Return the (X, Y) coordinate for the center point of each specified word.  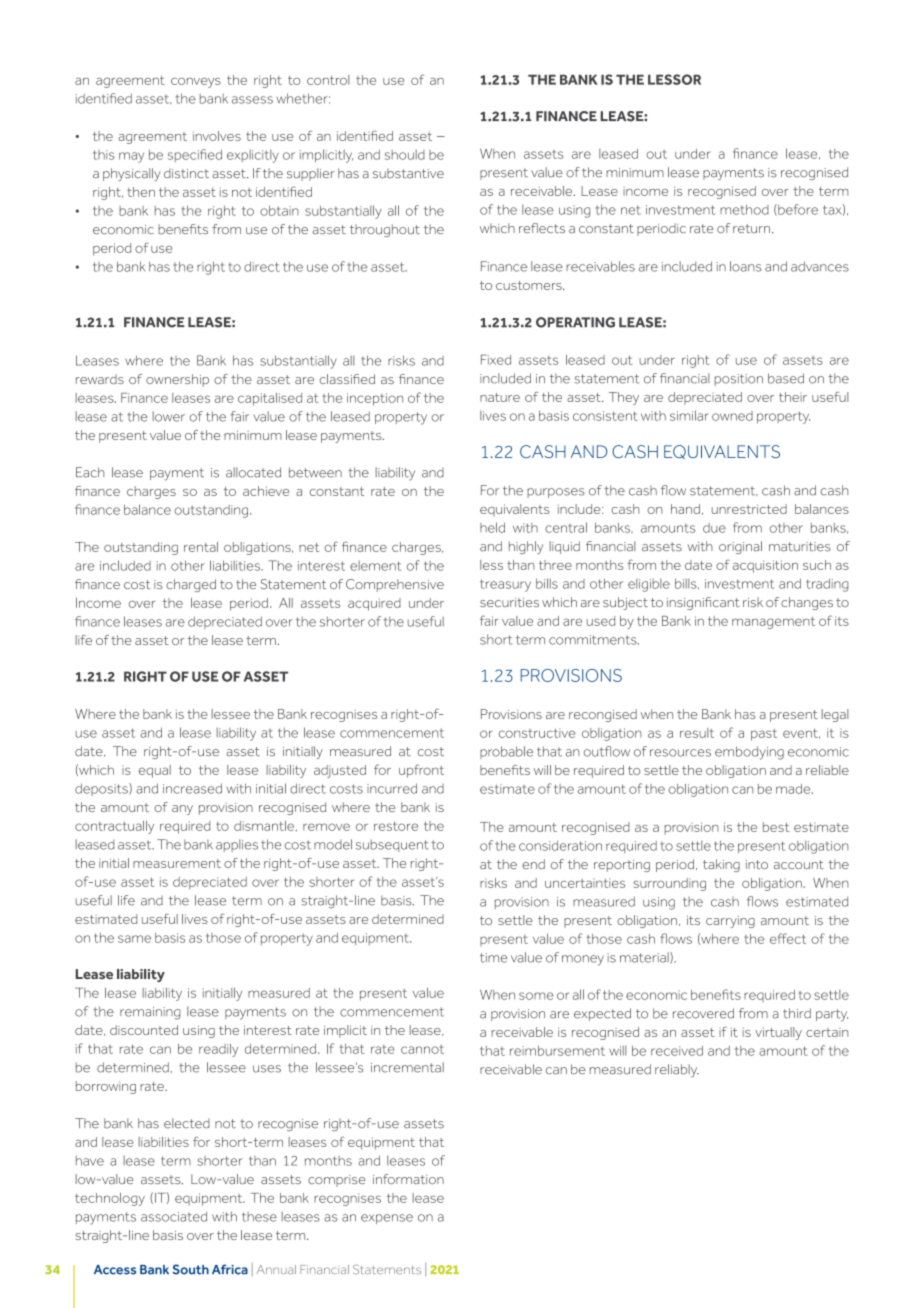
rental (201, 547)
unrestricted (749, 509)
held (492, 527)
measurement (177, 863)
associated (174, 1216)
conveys (196, 83)
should (405, 155)
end (533, 864)
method (744, 209)
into (757, 864)
